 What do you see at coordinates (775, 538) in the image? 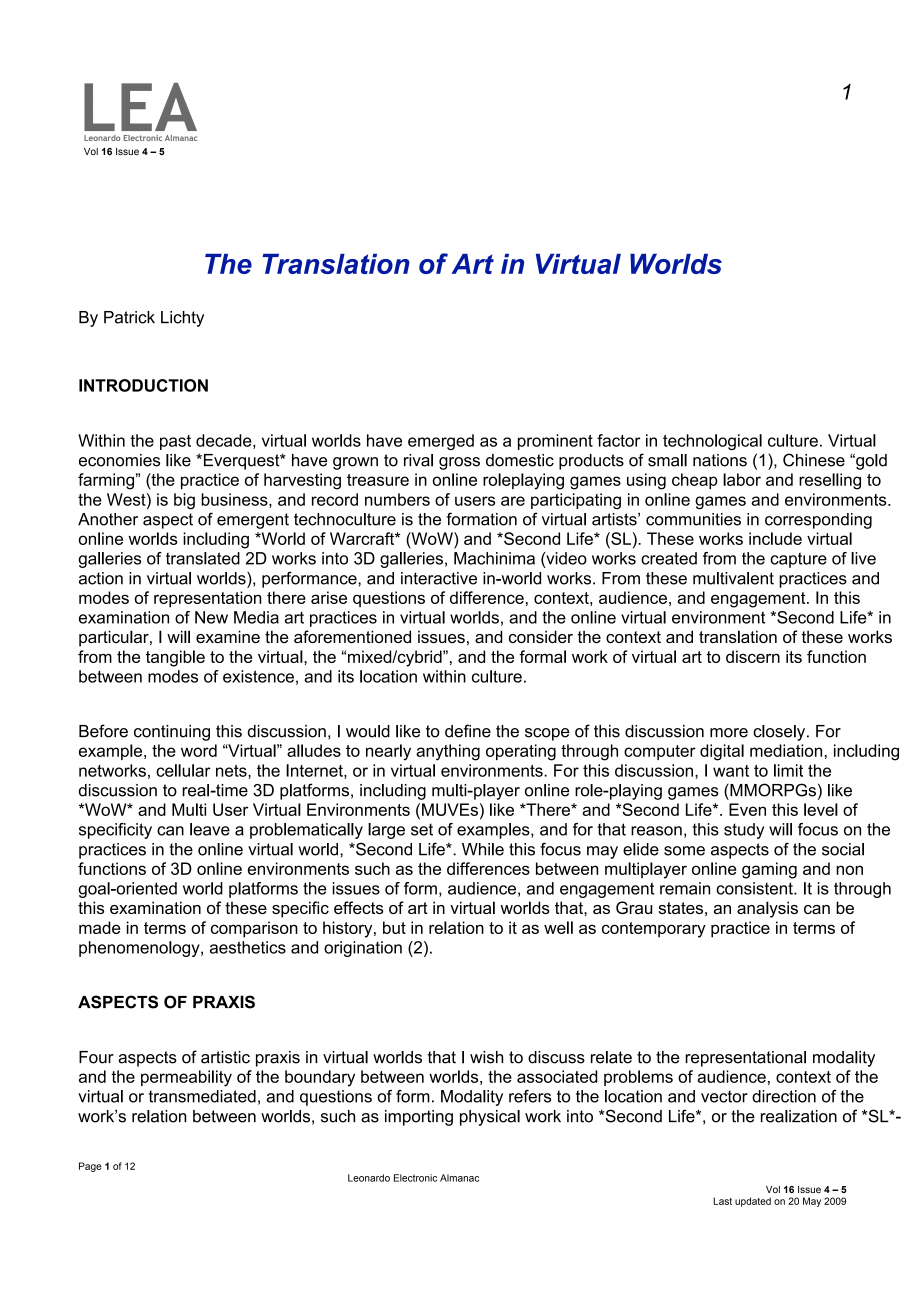
I see `include` at bounding box center [775, 538].
